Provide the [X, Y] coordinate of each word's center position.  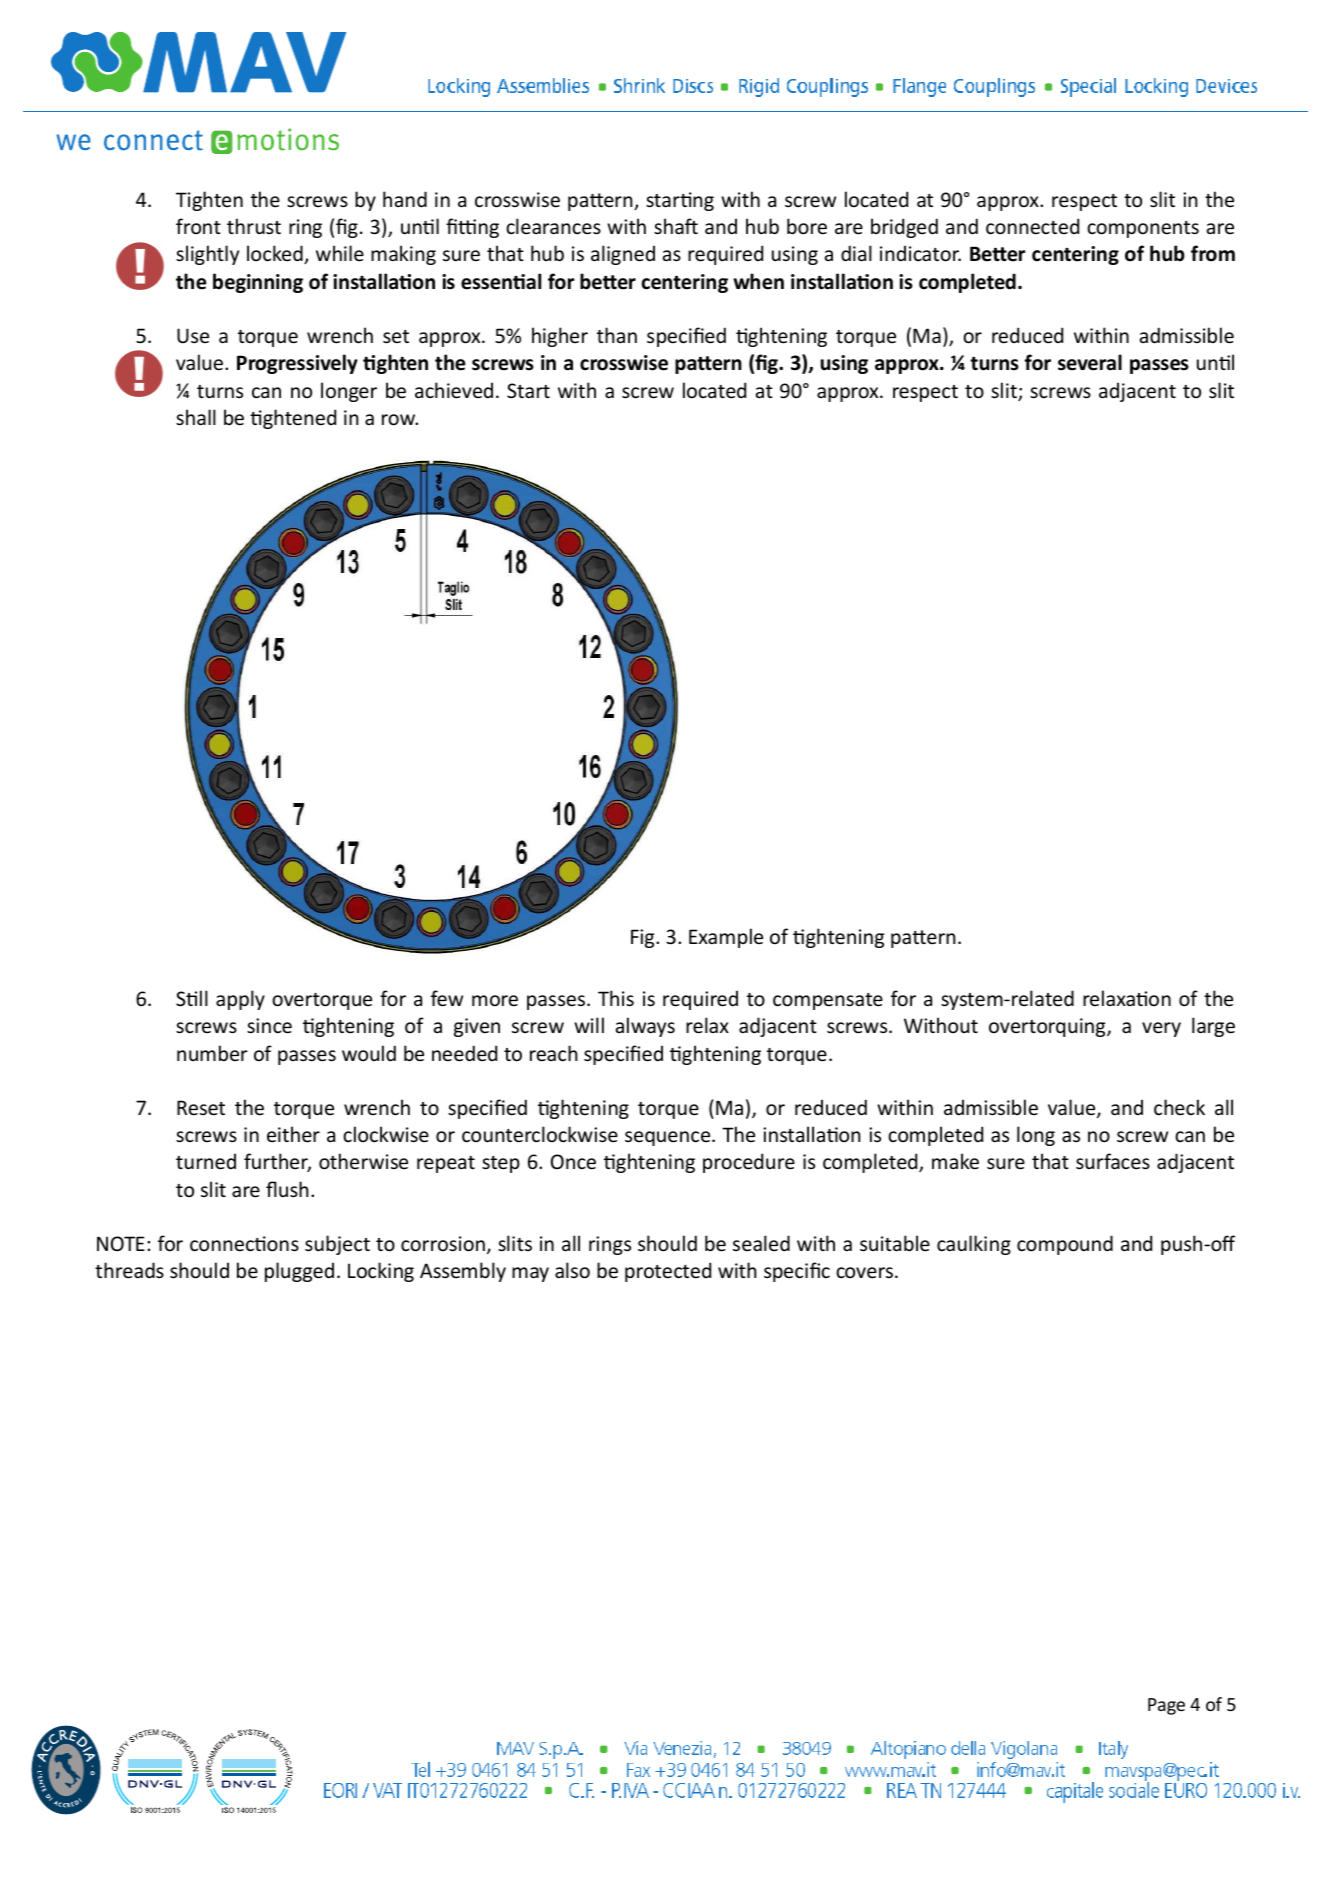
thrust [254, 226]
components [1143, 229]
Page [1166, 1706]
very [1161, 1029]
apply [240, 1000]
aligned [623, 255]
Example [726, 938]
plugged [299, 1272]
